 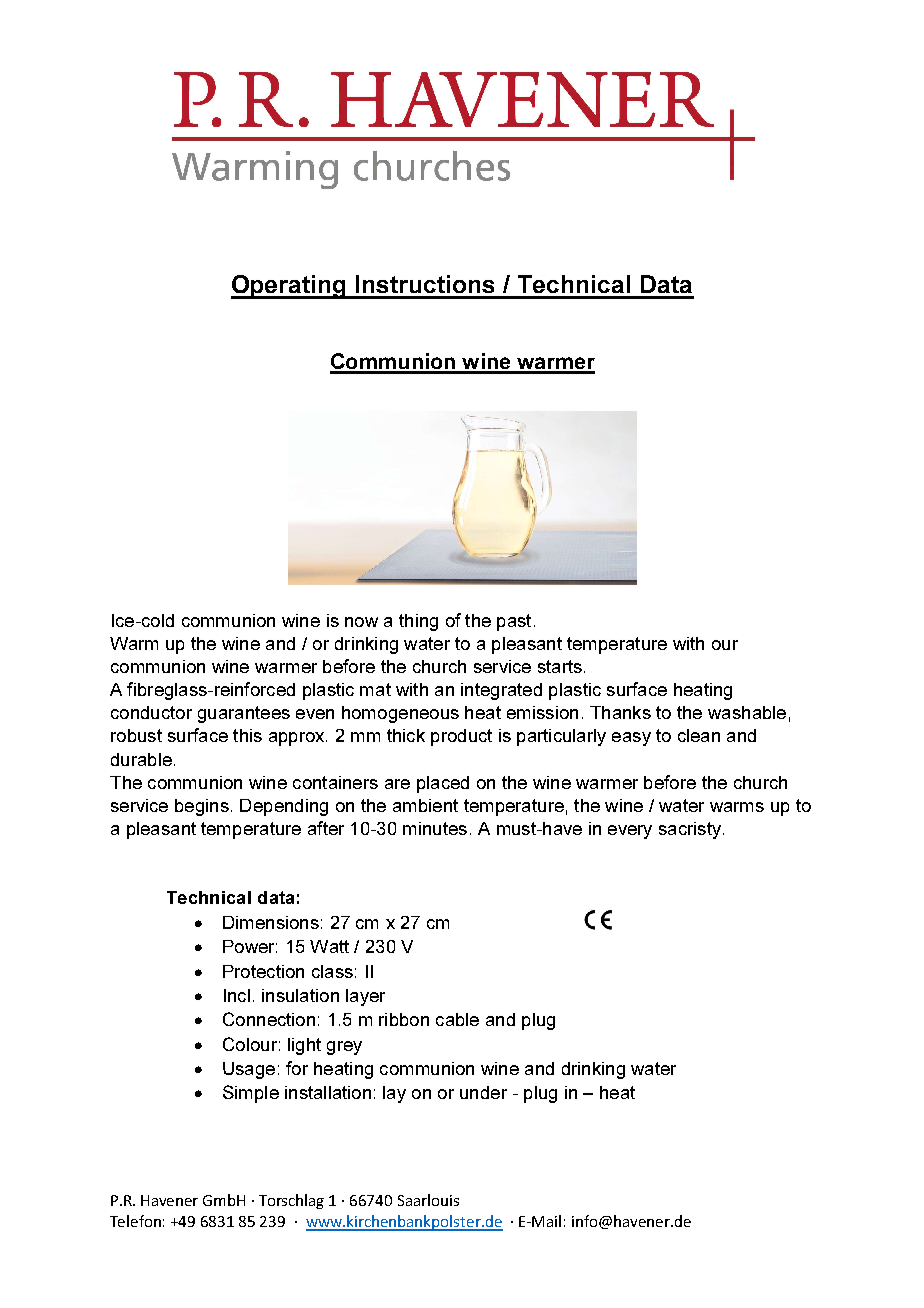 I want to click on Operating, so click(x=290, y=287).
